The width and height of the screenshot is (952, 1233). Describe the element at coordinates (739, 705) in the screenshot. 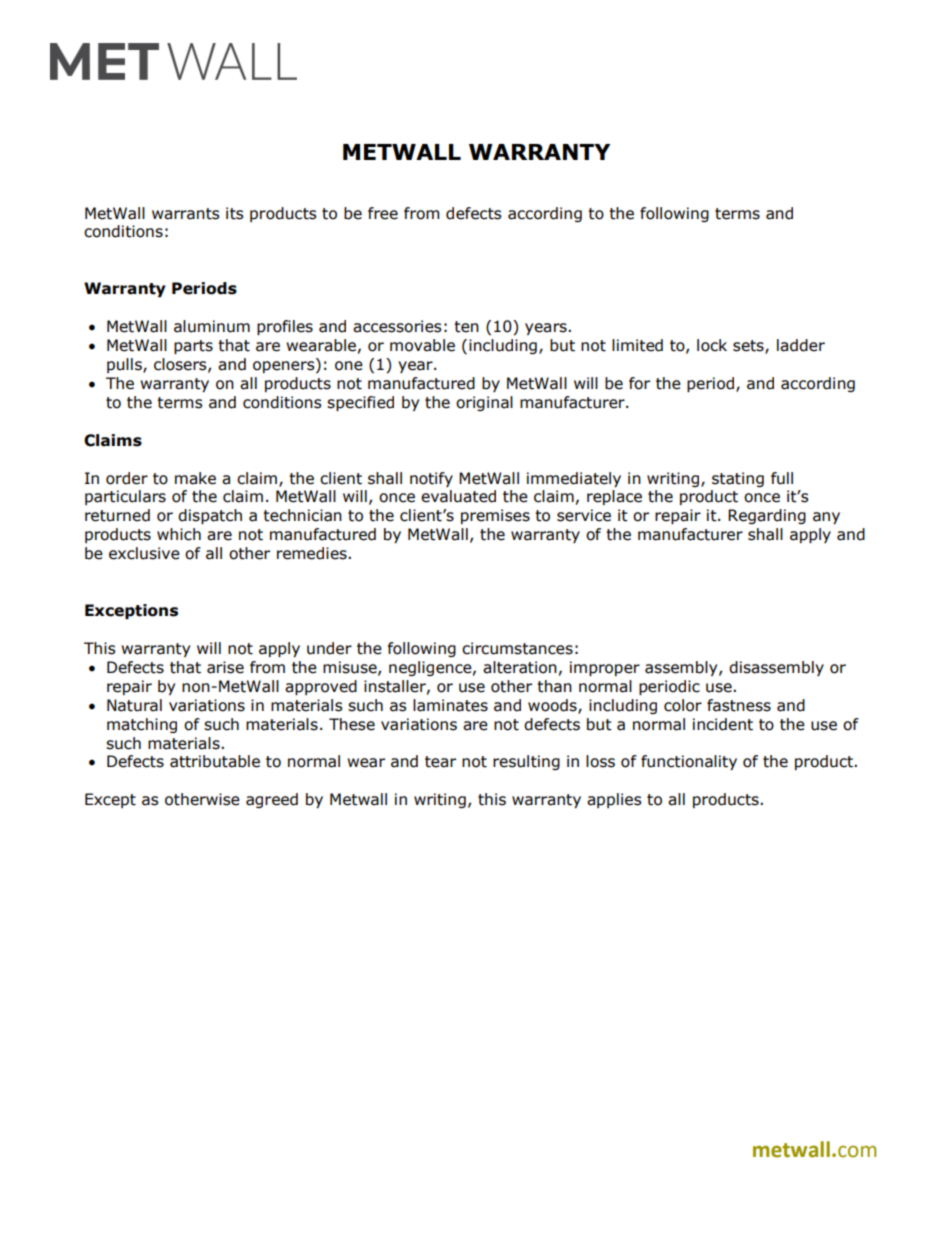

I see `fastness` at that location.
